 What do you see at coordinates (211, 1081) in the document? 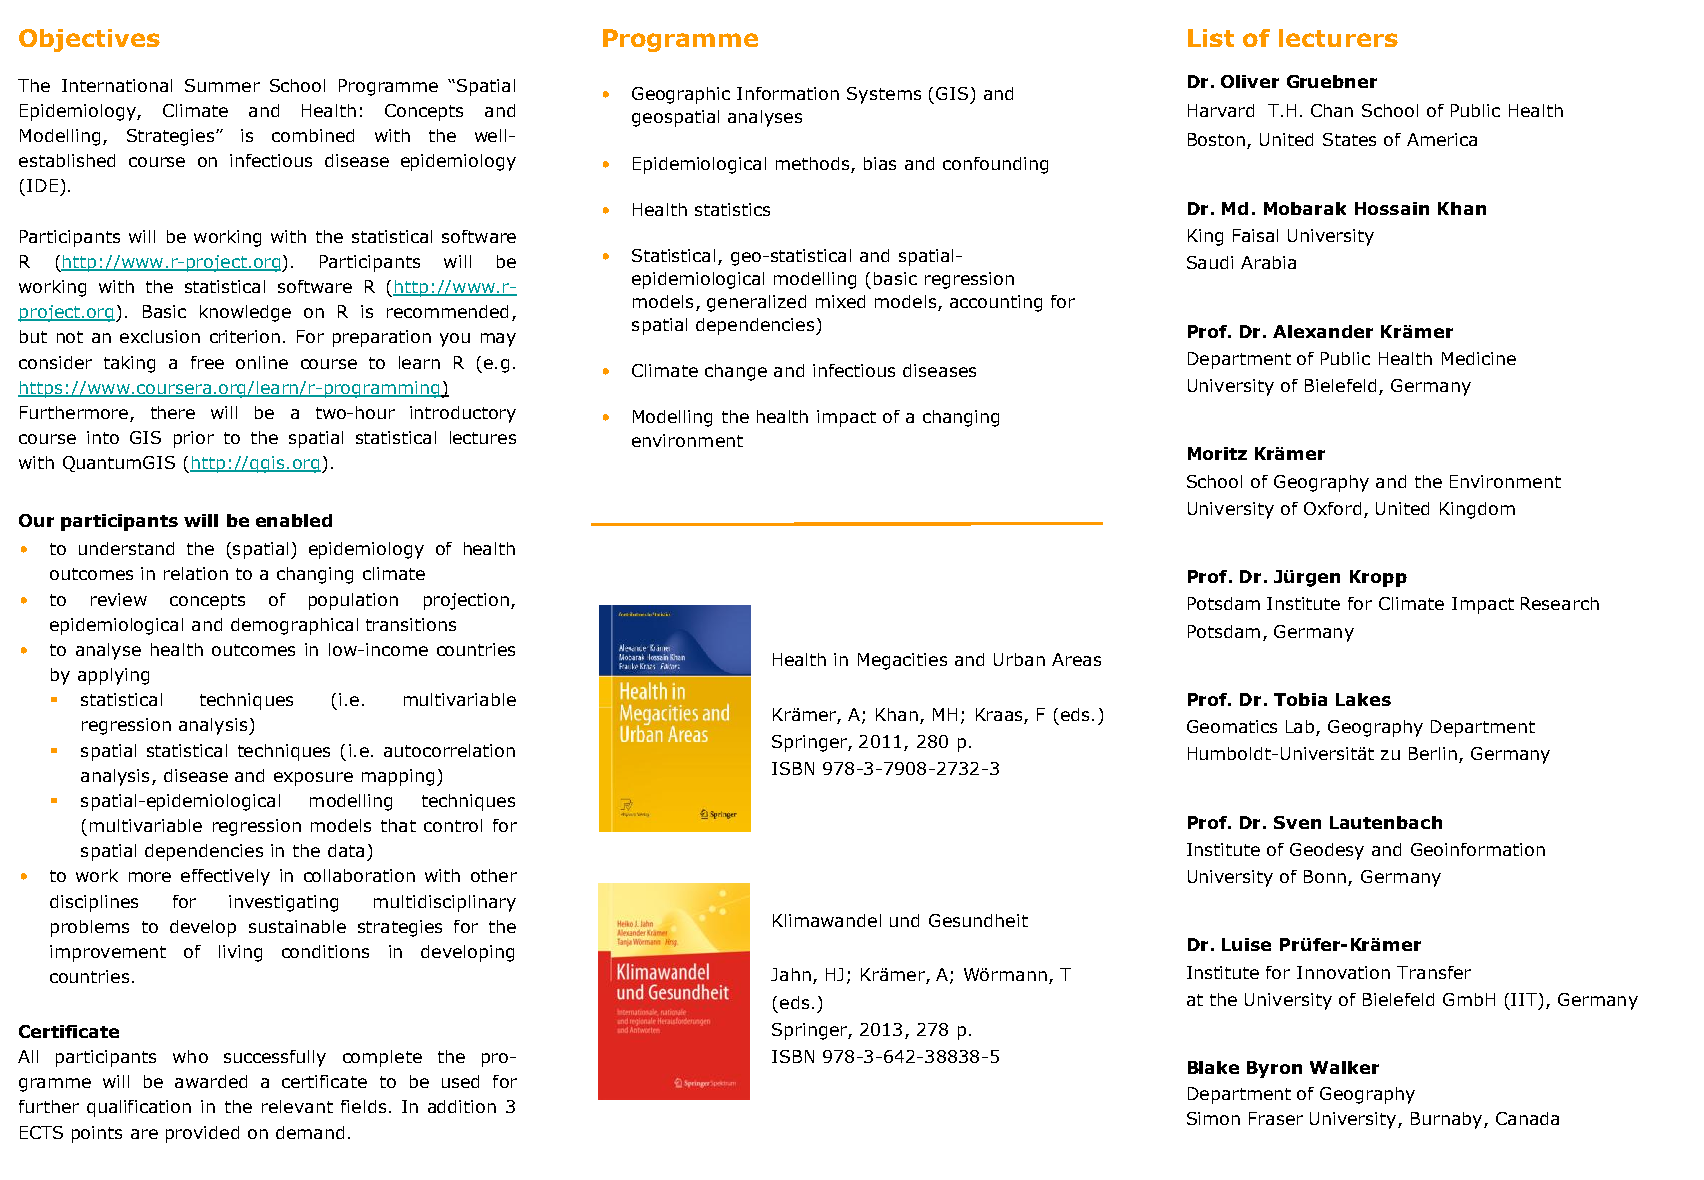
I see `awarded` at bounding box center [211, 1081].
